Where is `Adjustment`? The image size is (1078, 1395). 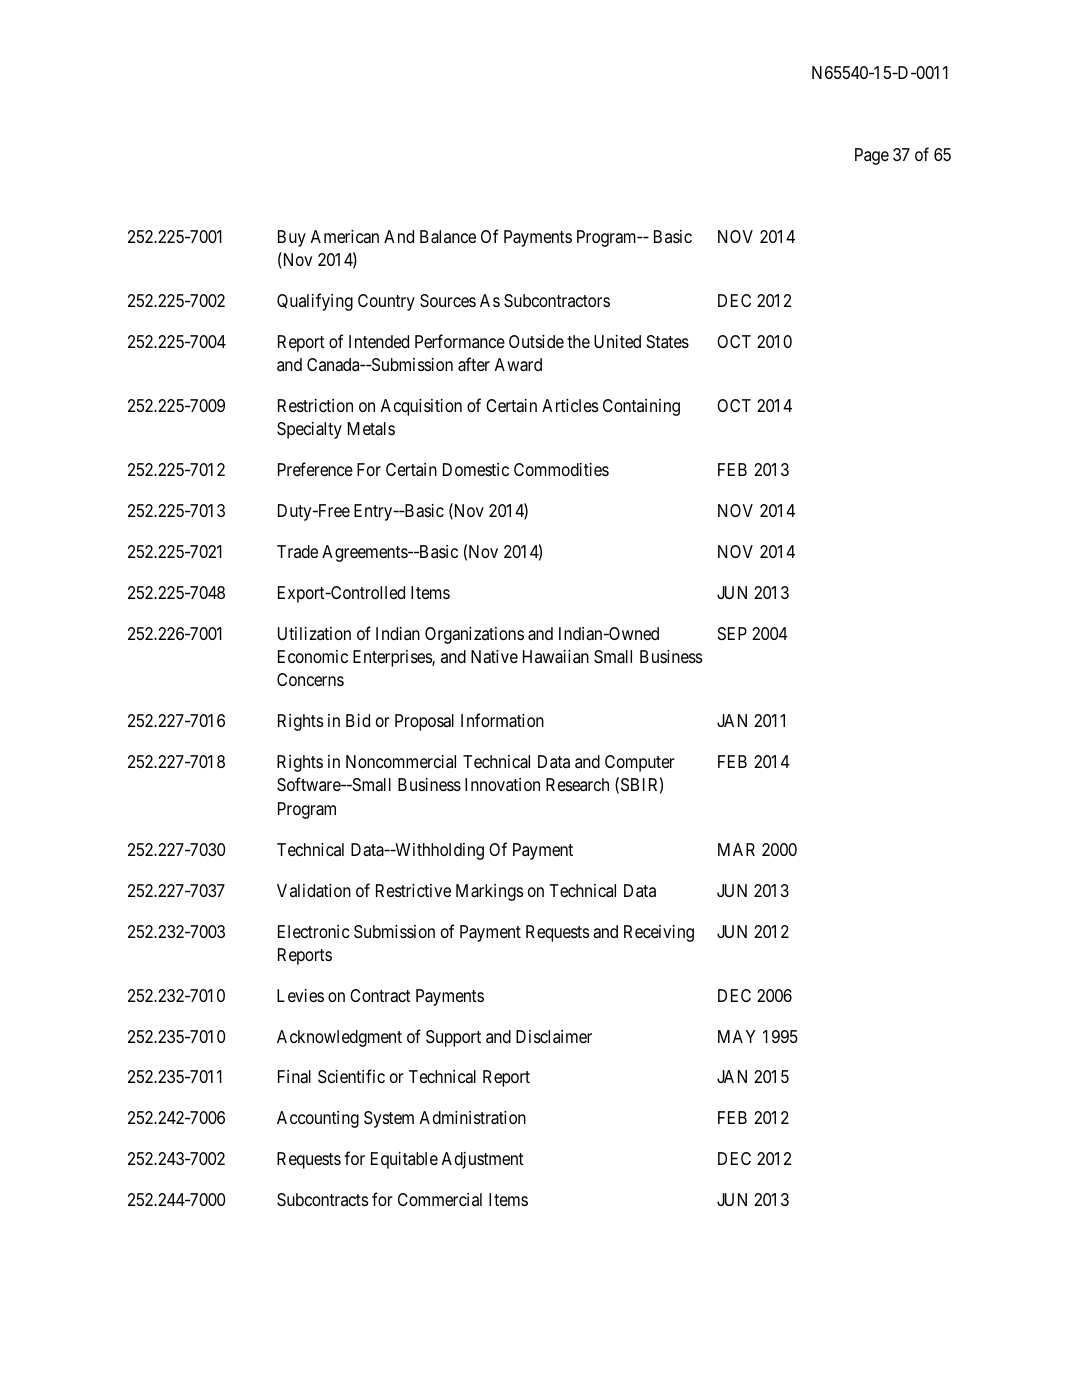
Adjustment is located at coordinates (482, 1160).
